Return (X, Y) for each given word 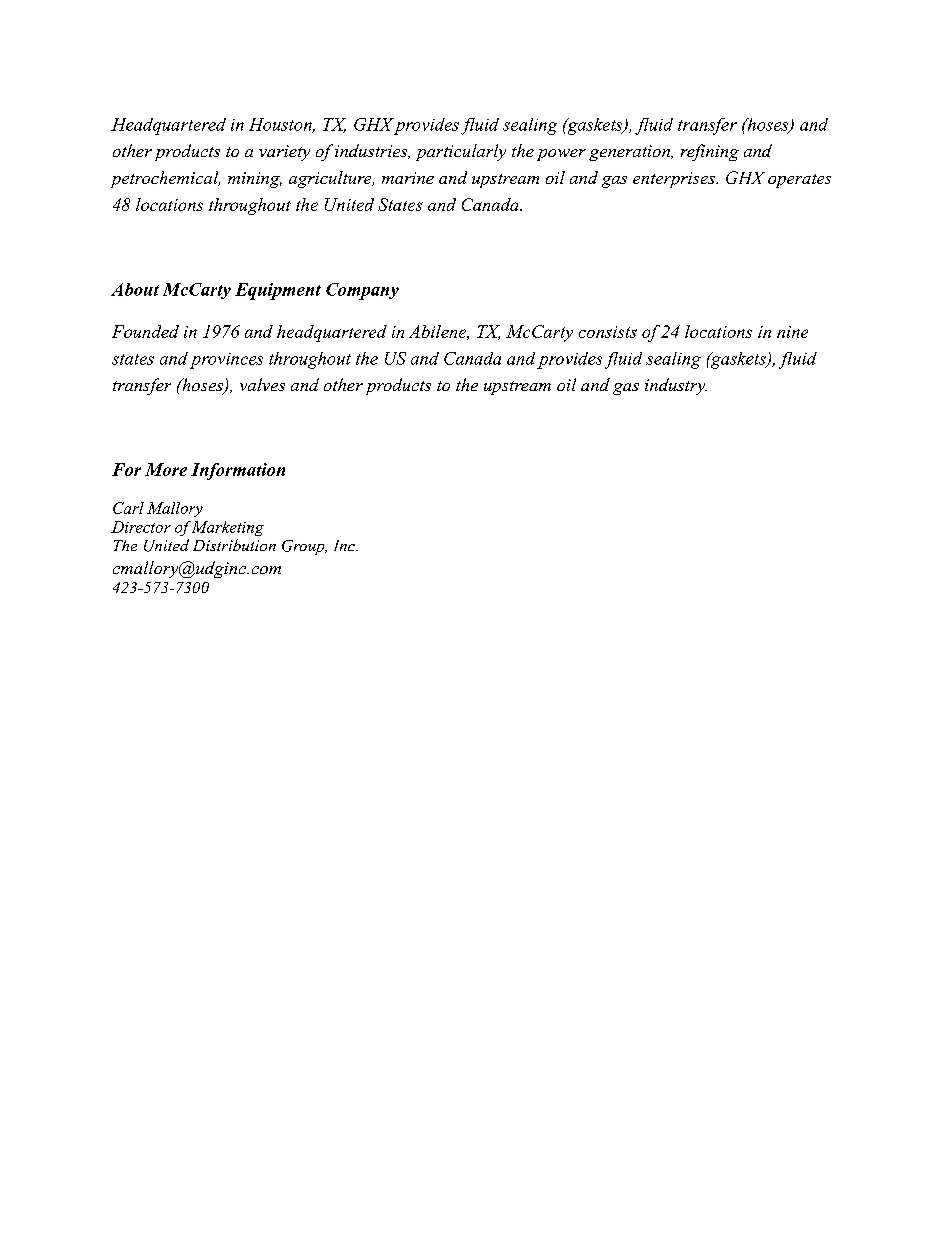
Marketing (228, 528)
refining (710, 152)
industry (676, 386)
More (166, 469)
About (135, 289)
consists (608, 332)
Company (362, 291)
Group (304, 547)
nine (792, 332)
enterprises (675, 180)
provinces (226, 361)
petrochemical (165, 179)
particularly (461, 152)
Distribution (234, 545)
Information (238, 471)
